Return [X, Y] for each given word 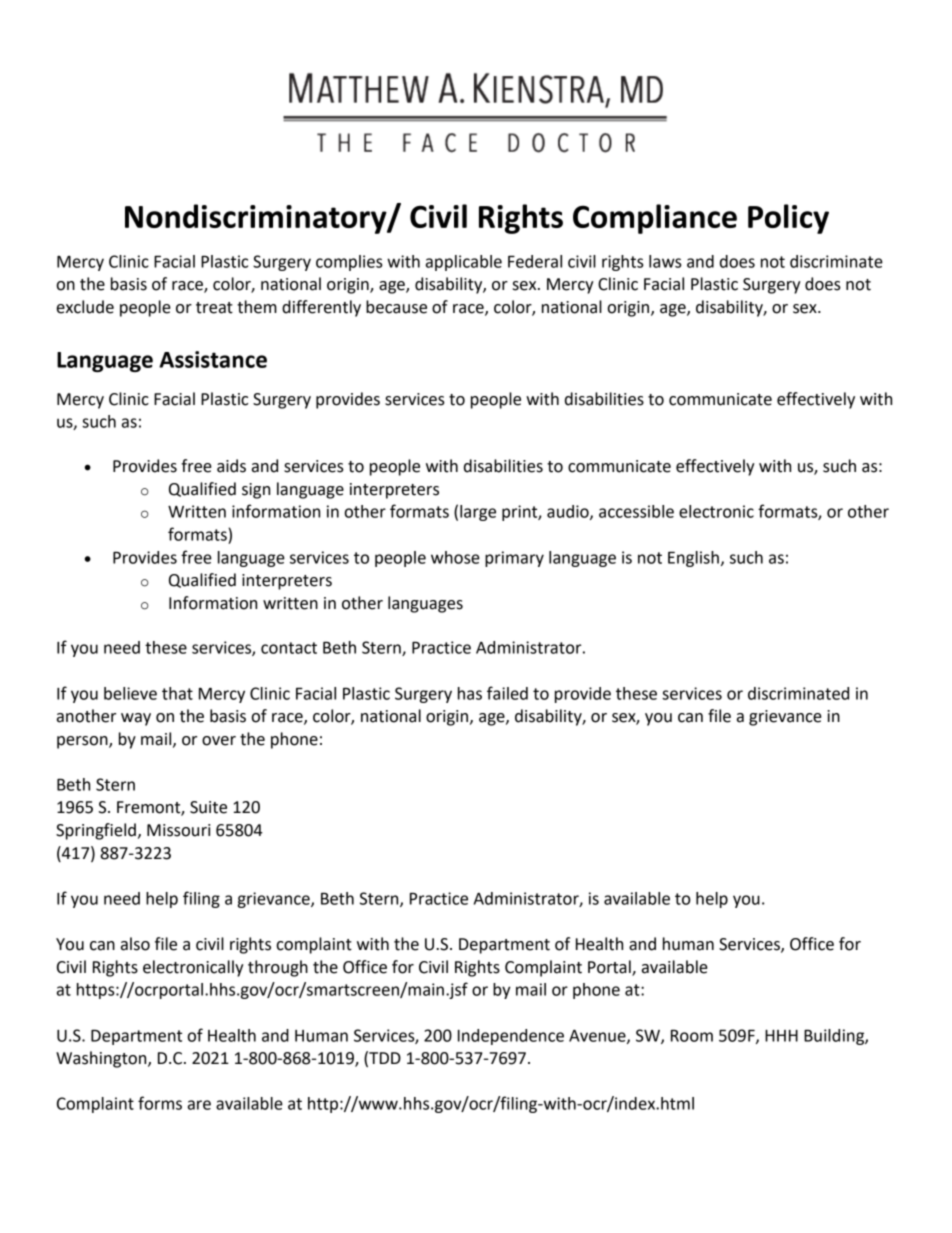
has [470, 693]
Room [692, 1035]
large [478, 513]
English [693, 559]
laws [665, 261]
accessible [636, 511]
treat [214, 308]
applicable [464, 263]
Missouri [178, 830]
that [177, 693]
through [278, 968]
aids [231, 466]
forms [160, 1103]
